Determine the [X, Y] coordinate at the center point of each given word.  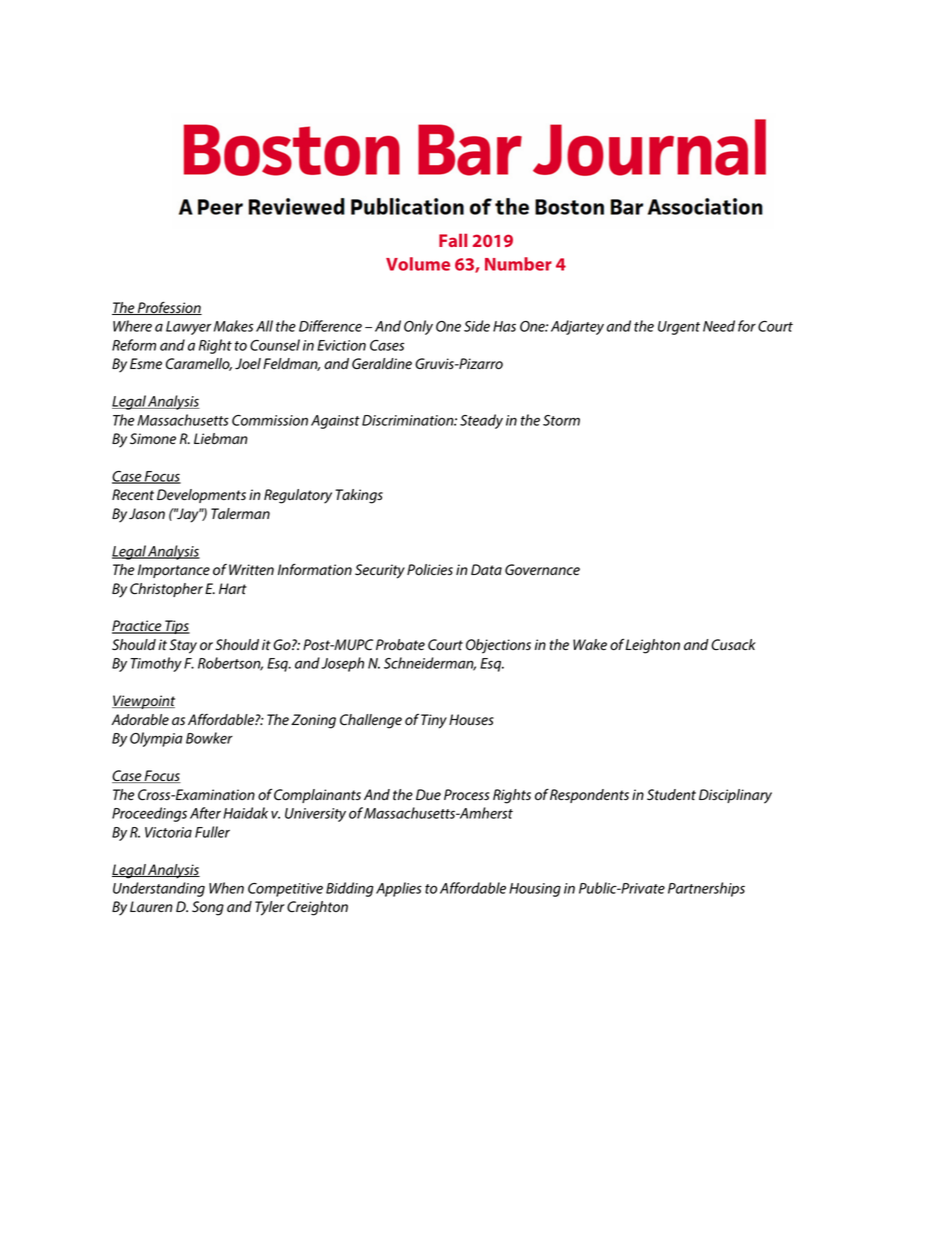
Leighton [652, 646]
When [226, 888]
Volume [418, 264]
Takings [359, 496]
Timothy [156, 664]
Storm [561, 420]
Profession [169, 308]
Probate [400, 645]
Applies [399, 889]
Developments [201, 496]
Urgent [679, 328]
